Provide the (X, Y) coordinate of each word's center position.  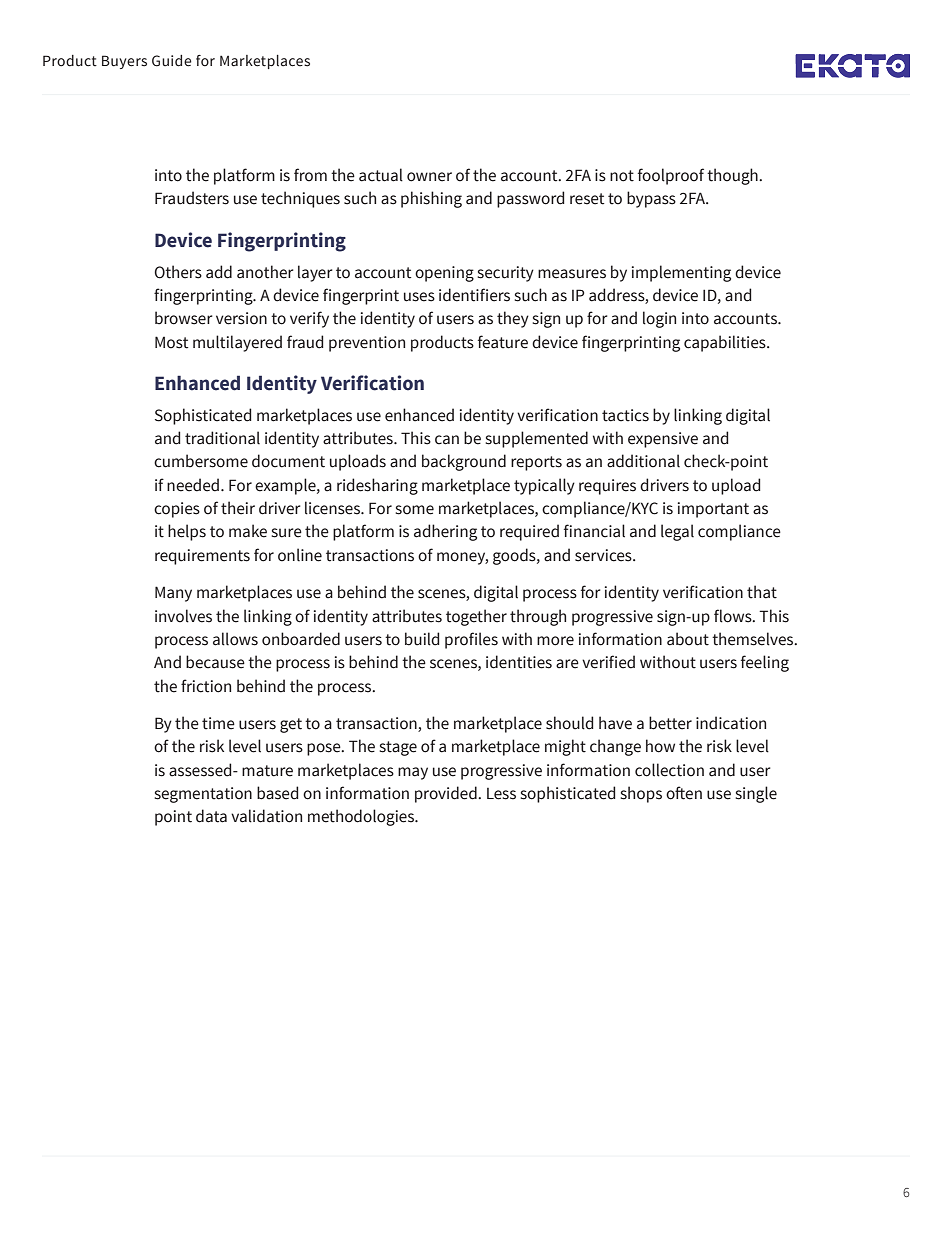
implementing (681, 273)
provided (447, 794)
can (447, 440)
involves (183, 616)
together (476, 617)
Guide (172, 61)
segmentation (203, 795)
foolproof (671, 176)
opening (444, 274)
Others (178, 272)
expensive (663, 440)
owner (429, 177)
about (688, 639)
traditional (222, 438)
